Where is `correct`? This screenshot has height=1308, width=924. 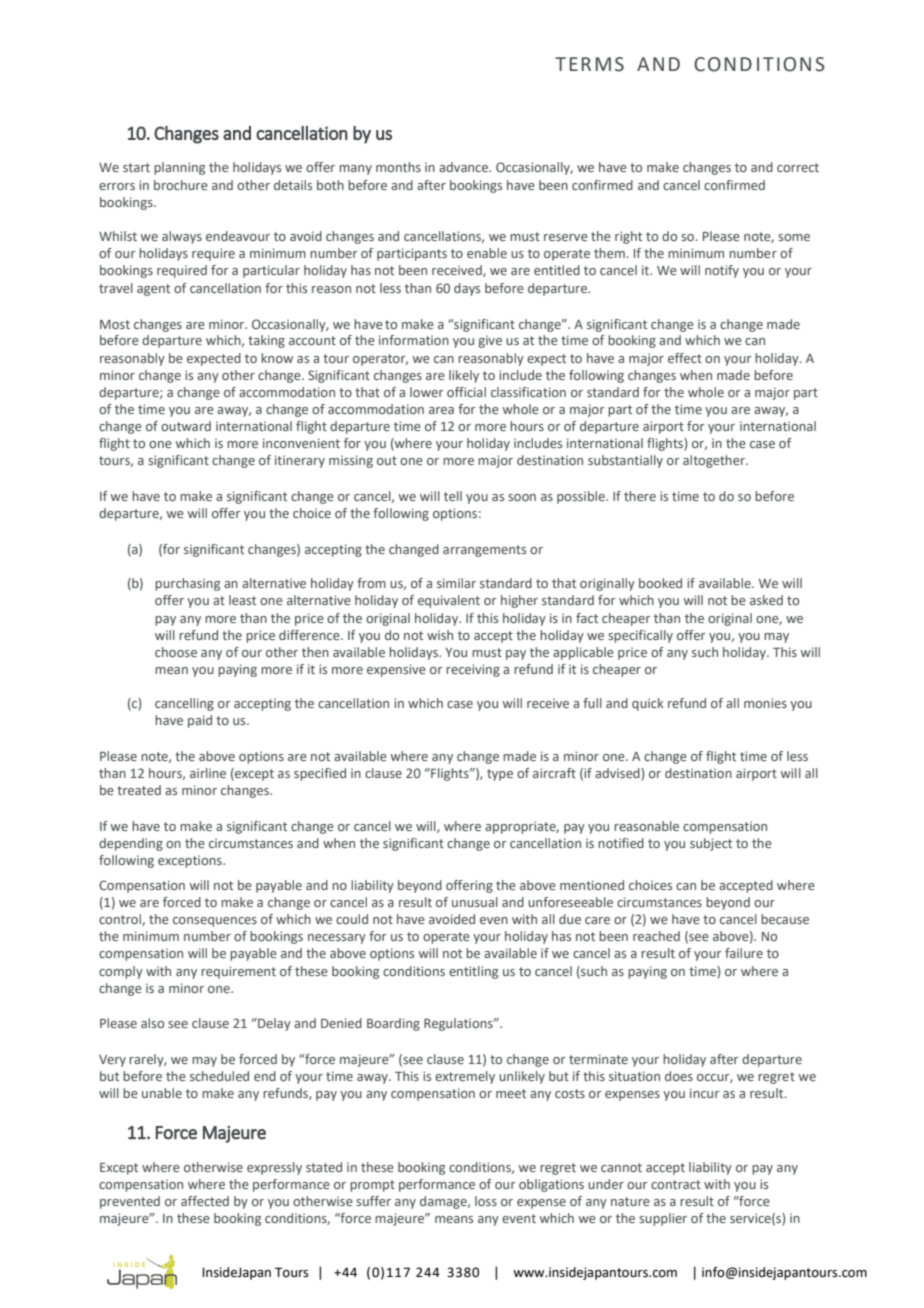 correct is located at coordinates (798, 167).
